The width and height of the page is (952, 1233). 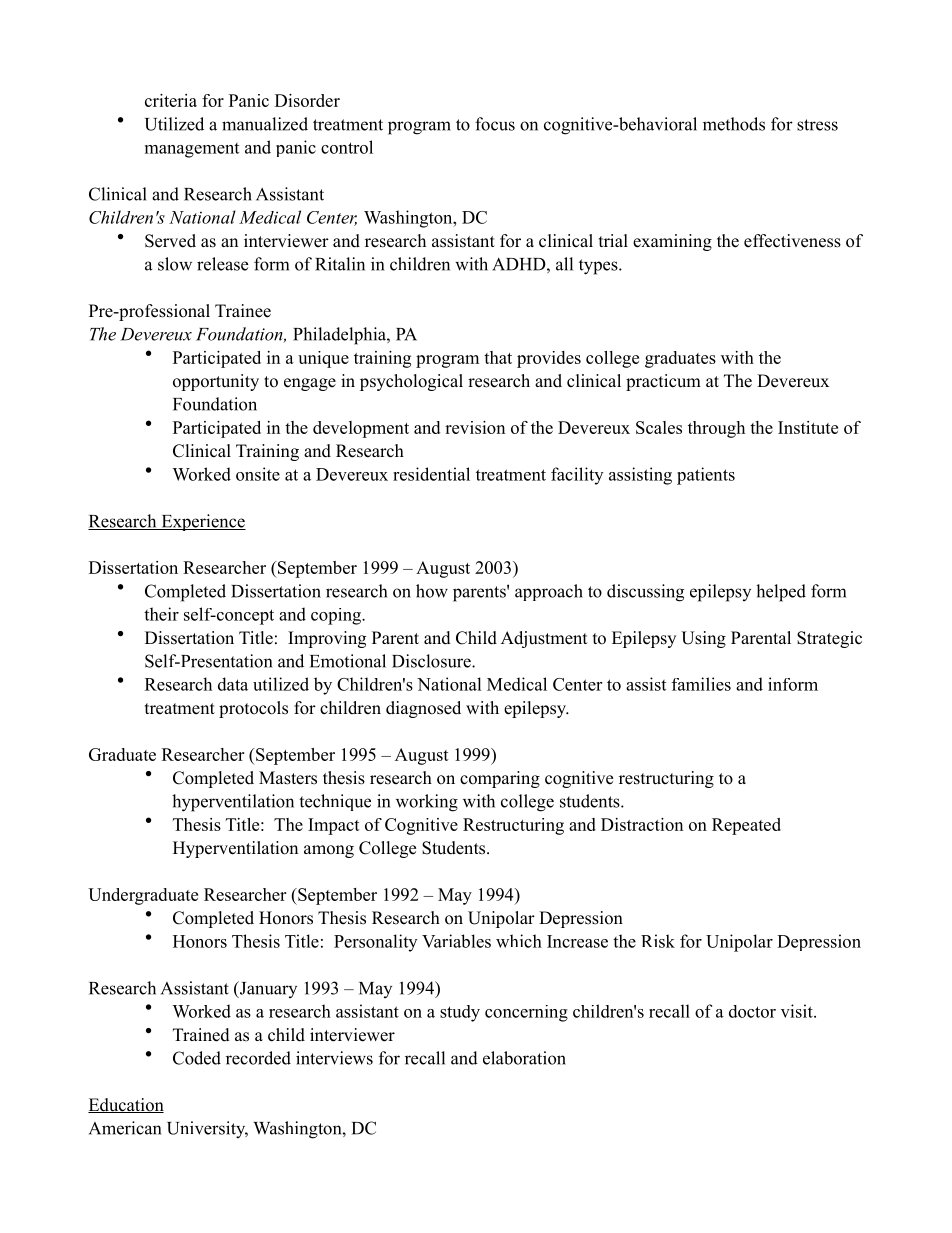 What do you see at coordinates (658, 941) in the page?
I see `Risk` at bounding box center [658, 941].
